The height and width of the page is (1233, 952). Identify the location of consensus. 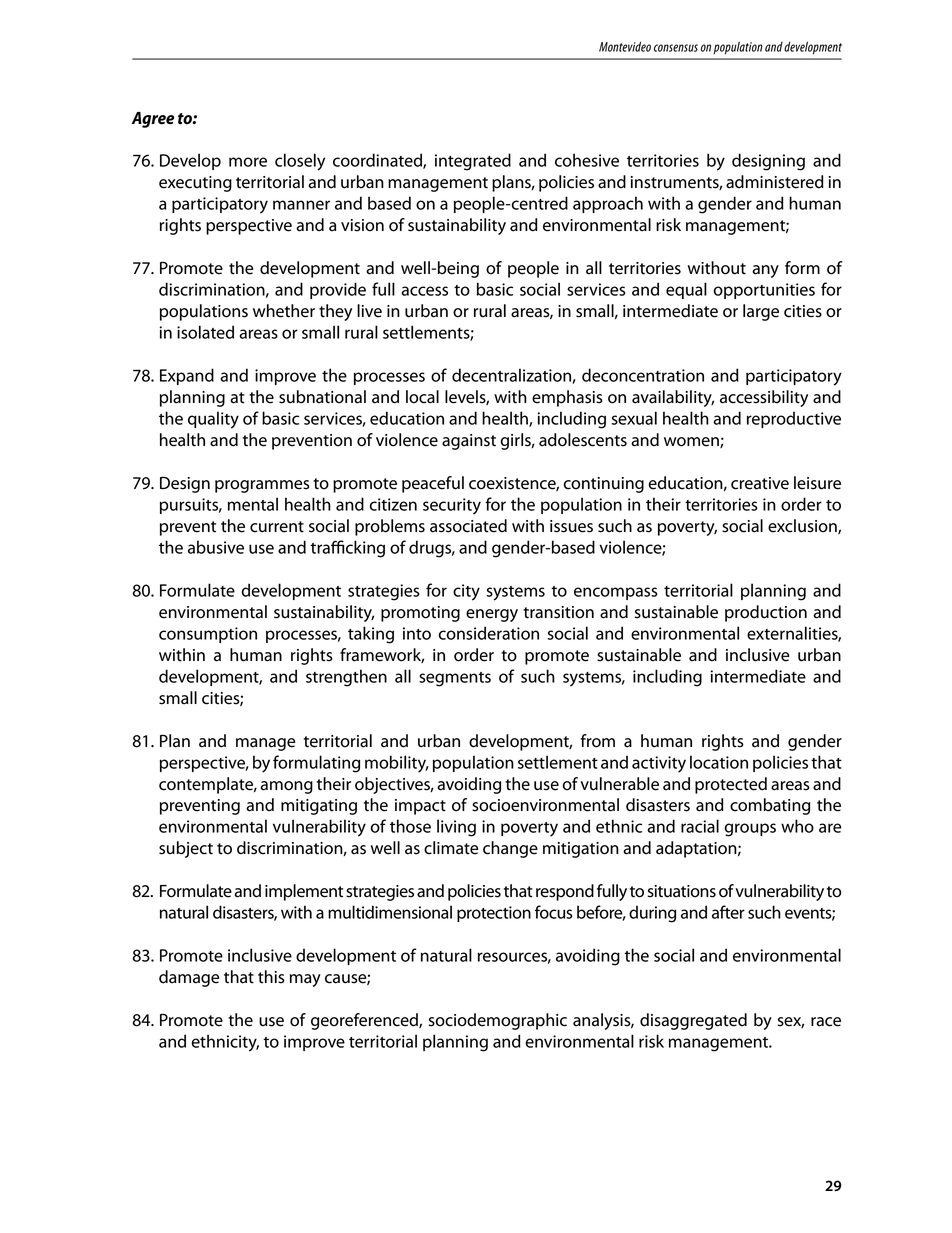
(676, 48).
